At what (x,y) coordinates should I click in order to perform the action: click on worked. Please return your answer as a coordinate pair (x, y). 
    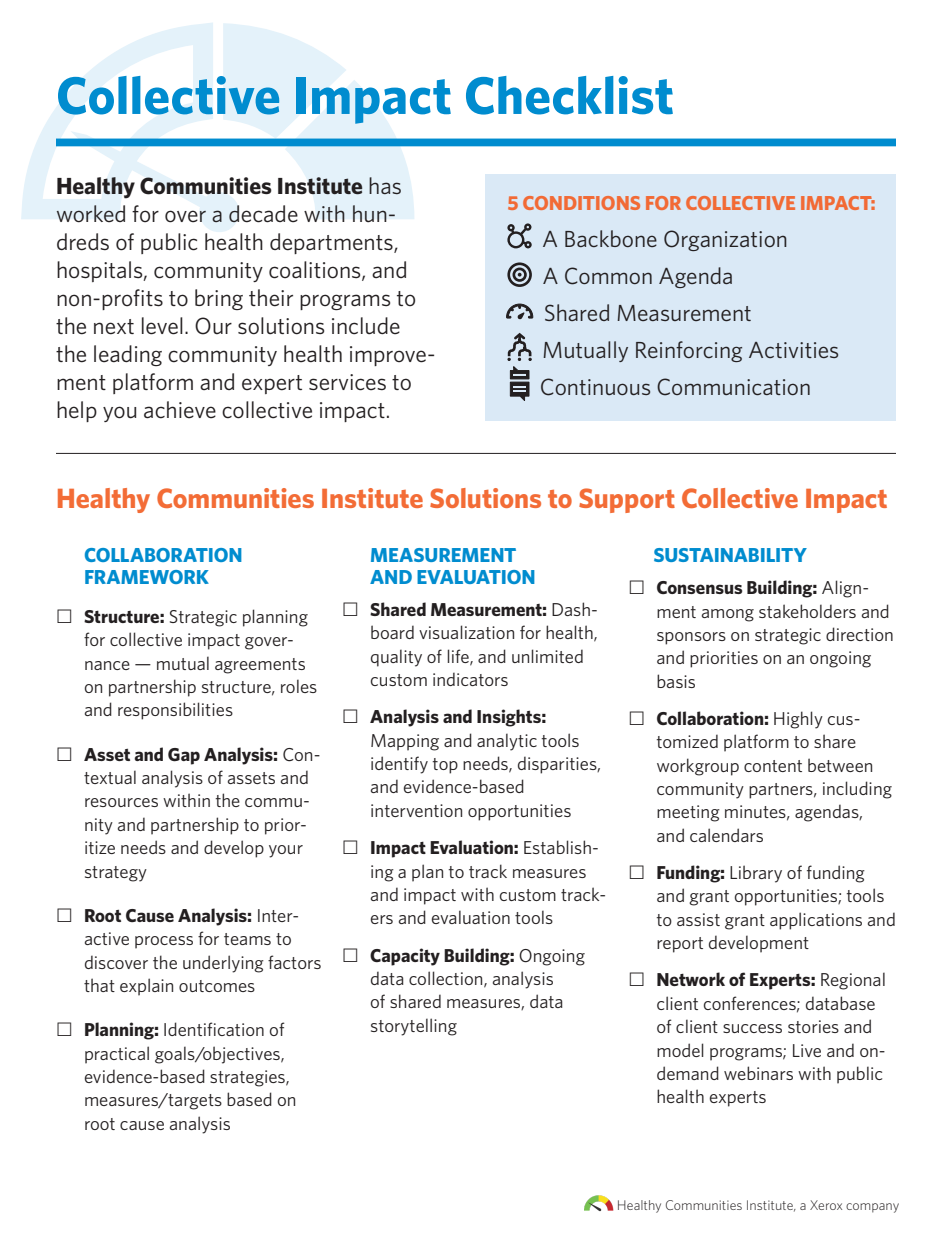
    Looking at the image, I should click on (90, 214).
